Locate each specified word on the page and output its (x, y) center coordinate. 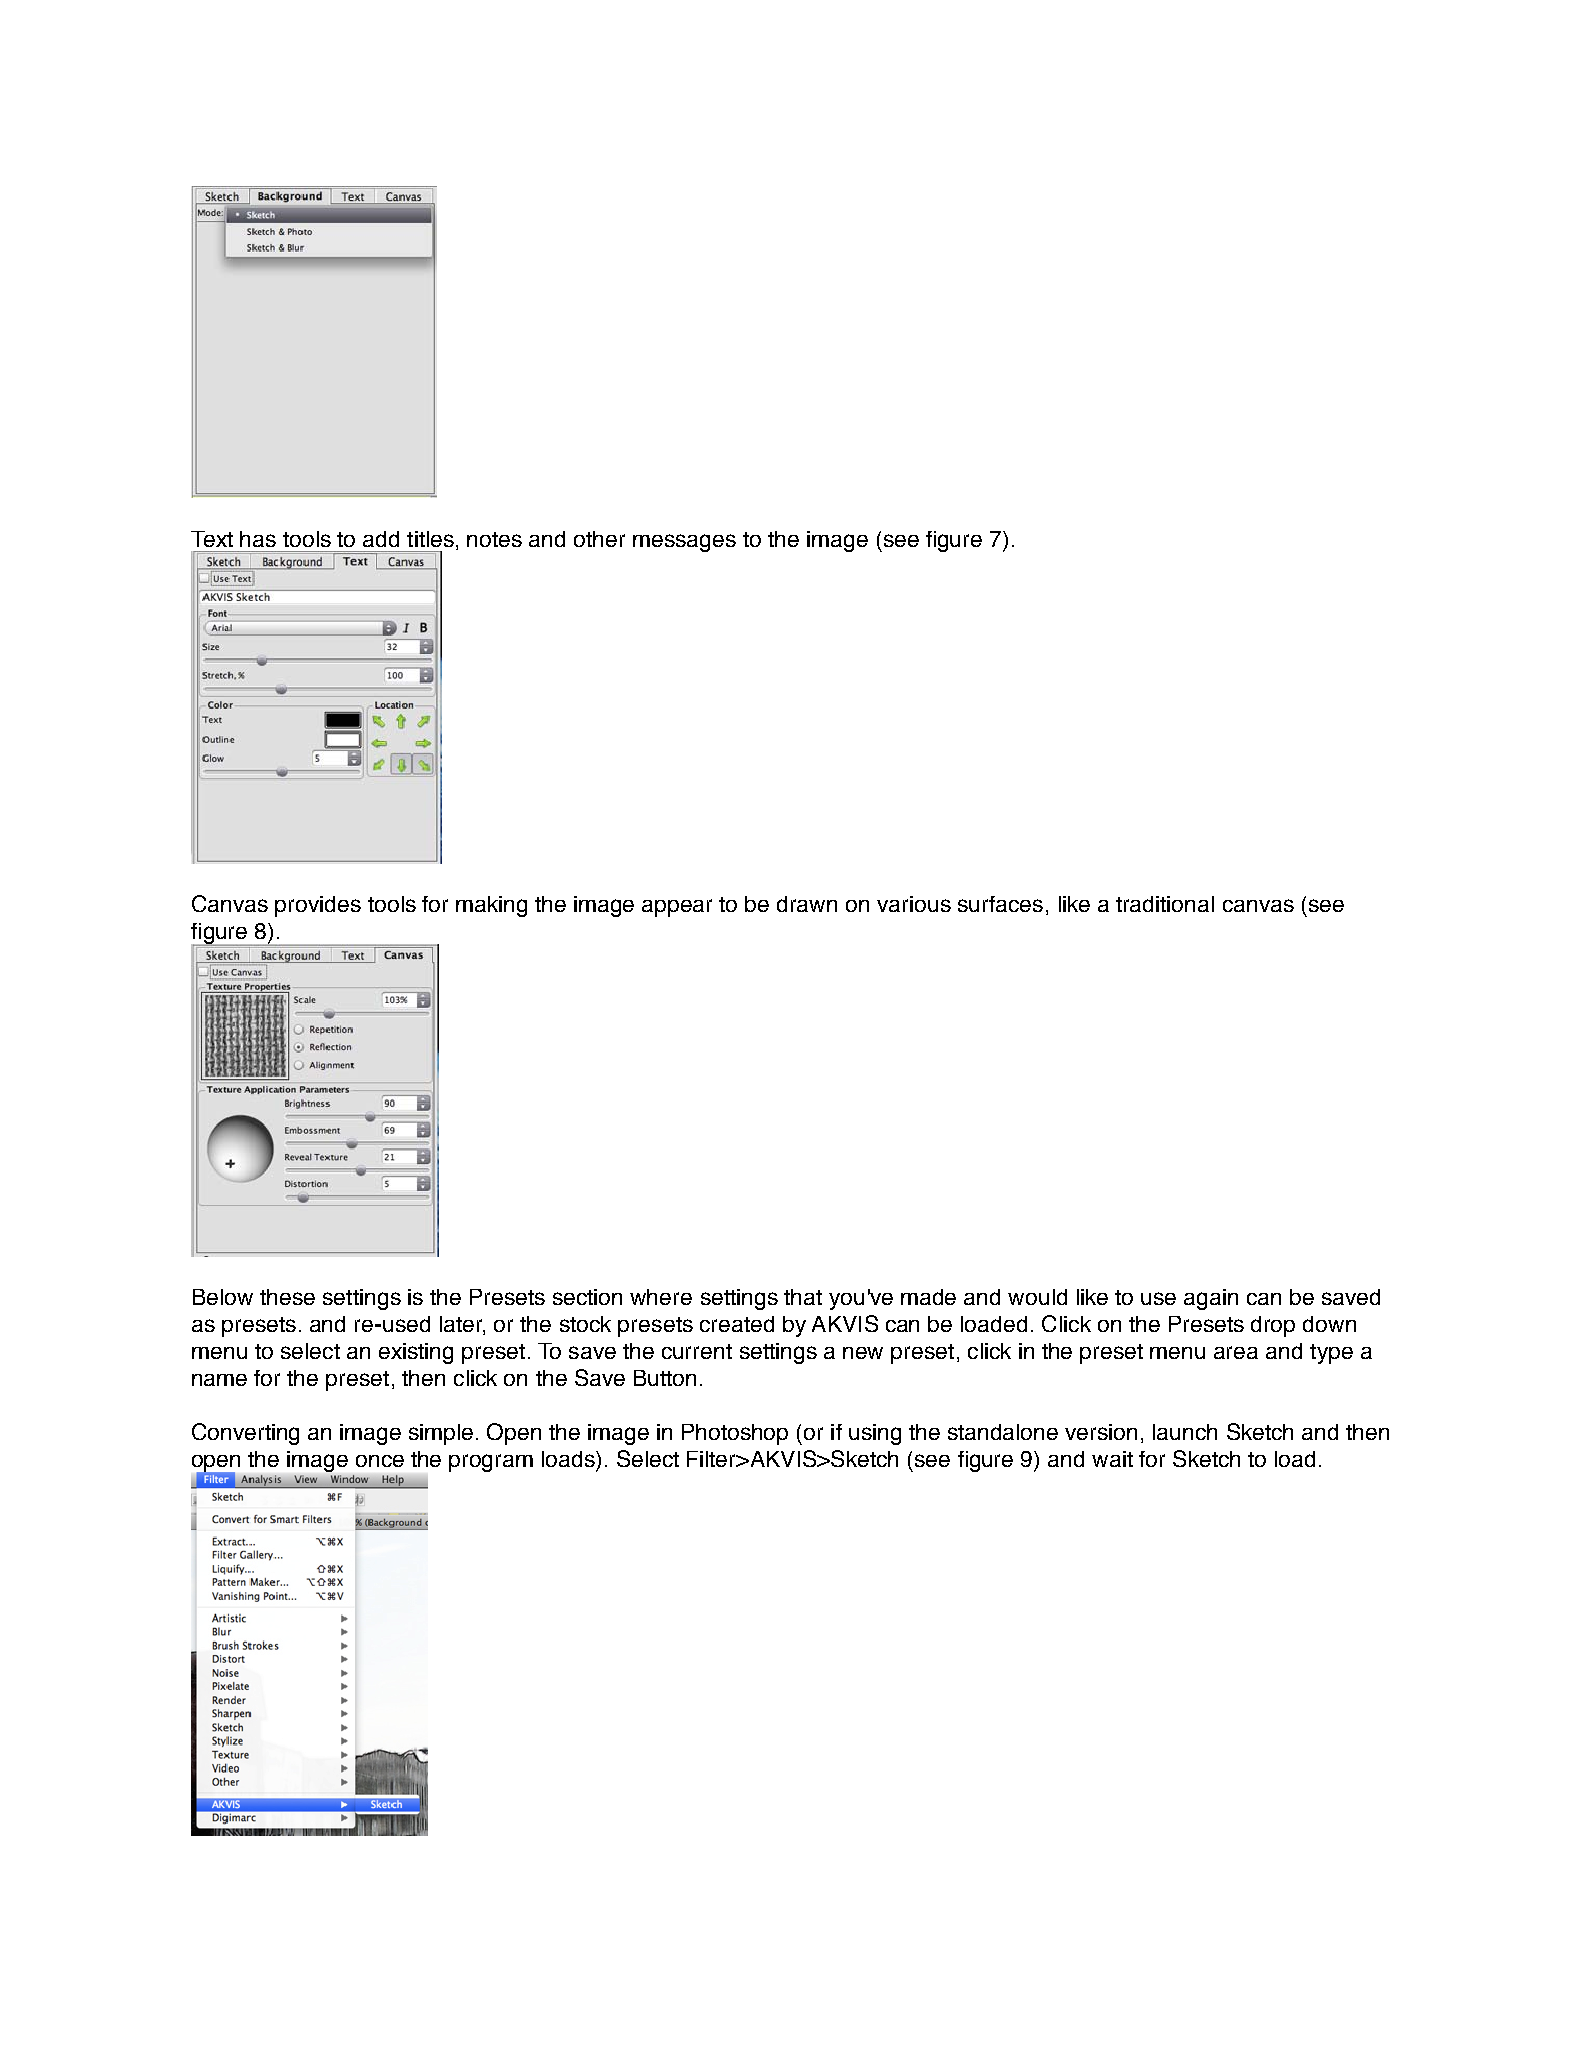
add (381, 539)
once (380, 1461)
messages (684, 543)
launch (1185, 1432)
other (599, 539)
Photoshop (735, 1434)
